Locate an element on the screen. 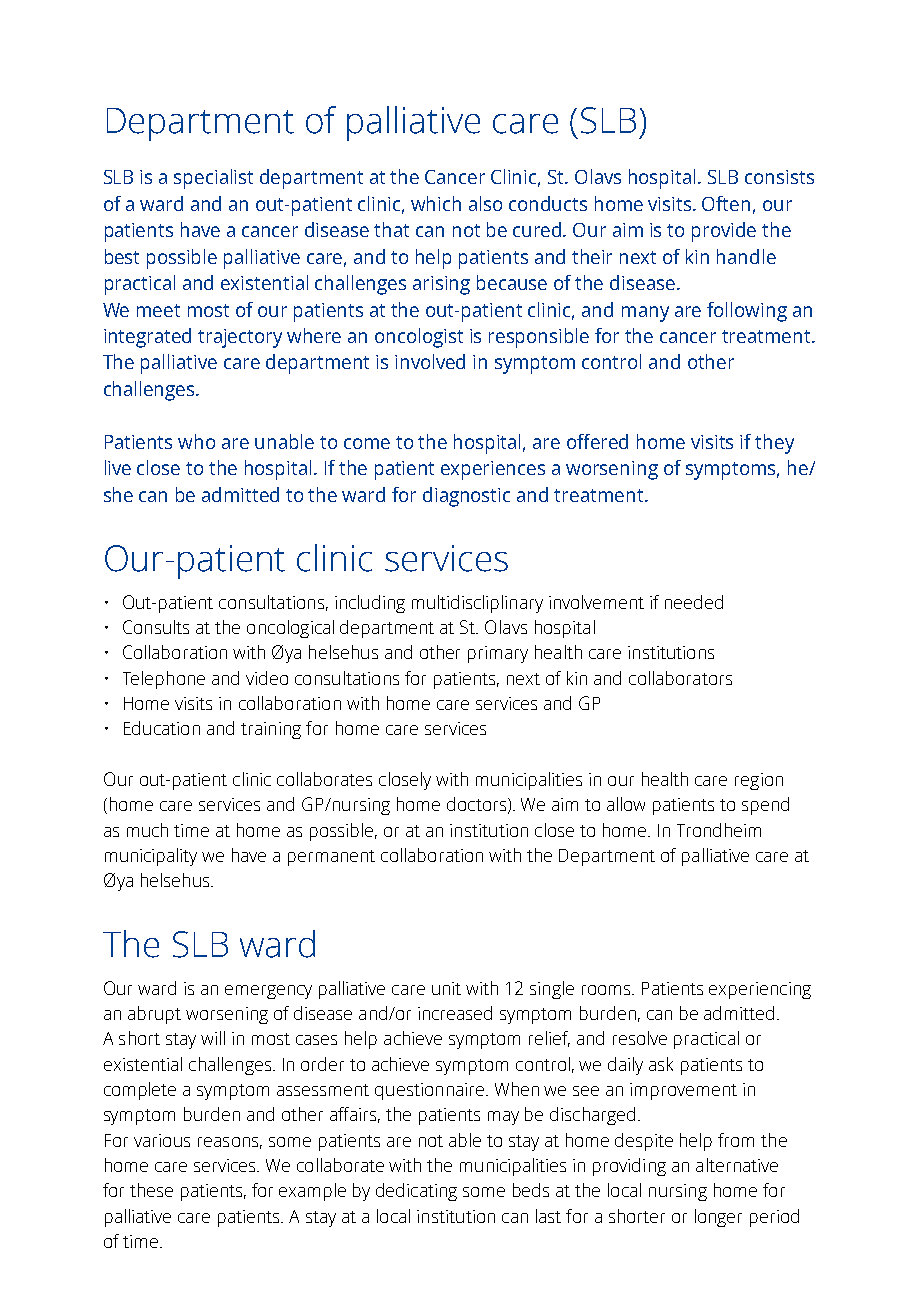 This screenshot has width=924, height=1311. Often is located at coordinates (726, 203).
